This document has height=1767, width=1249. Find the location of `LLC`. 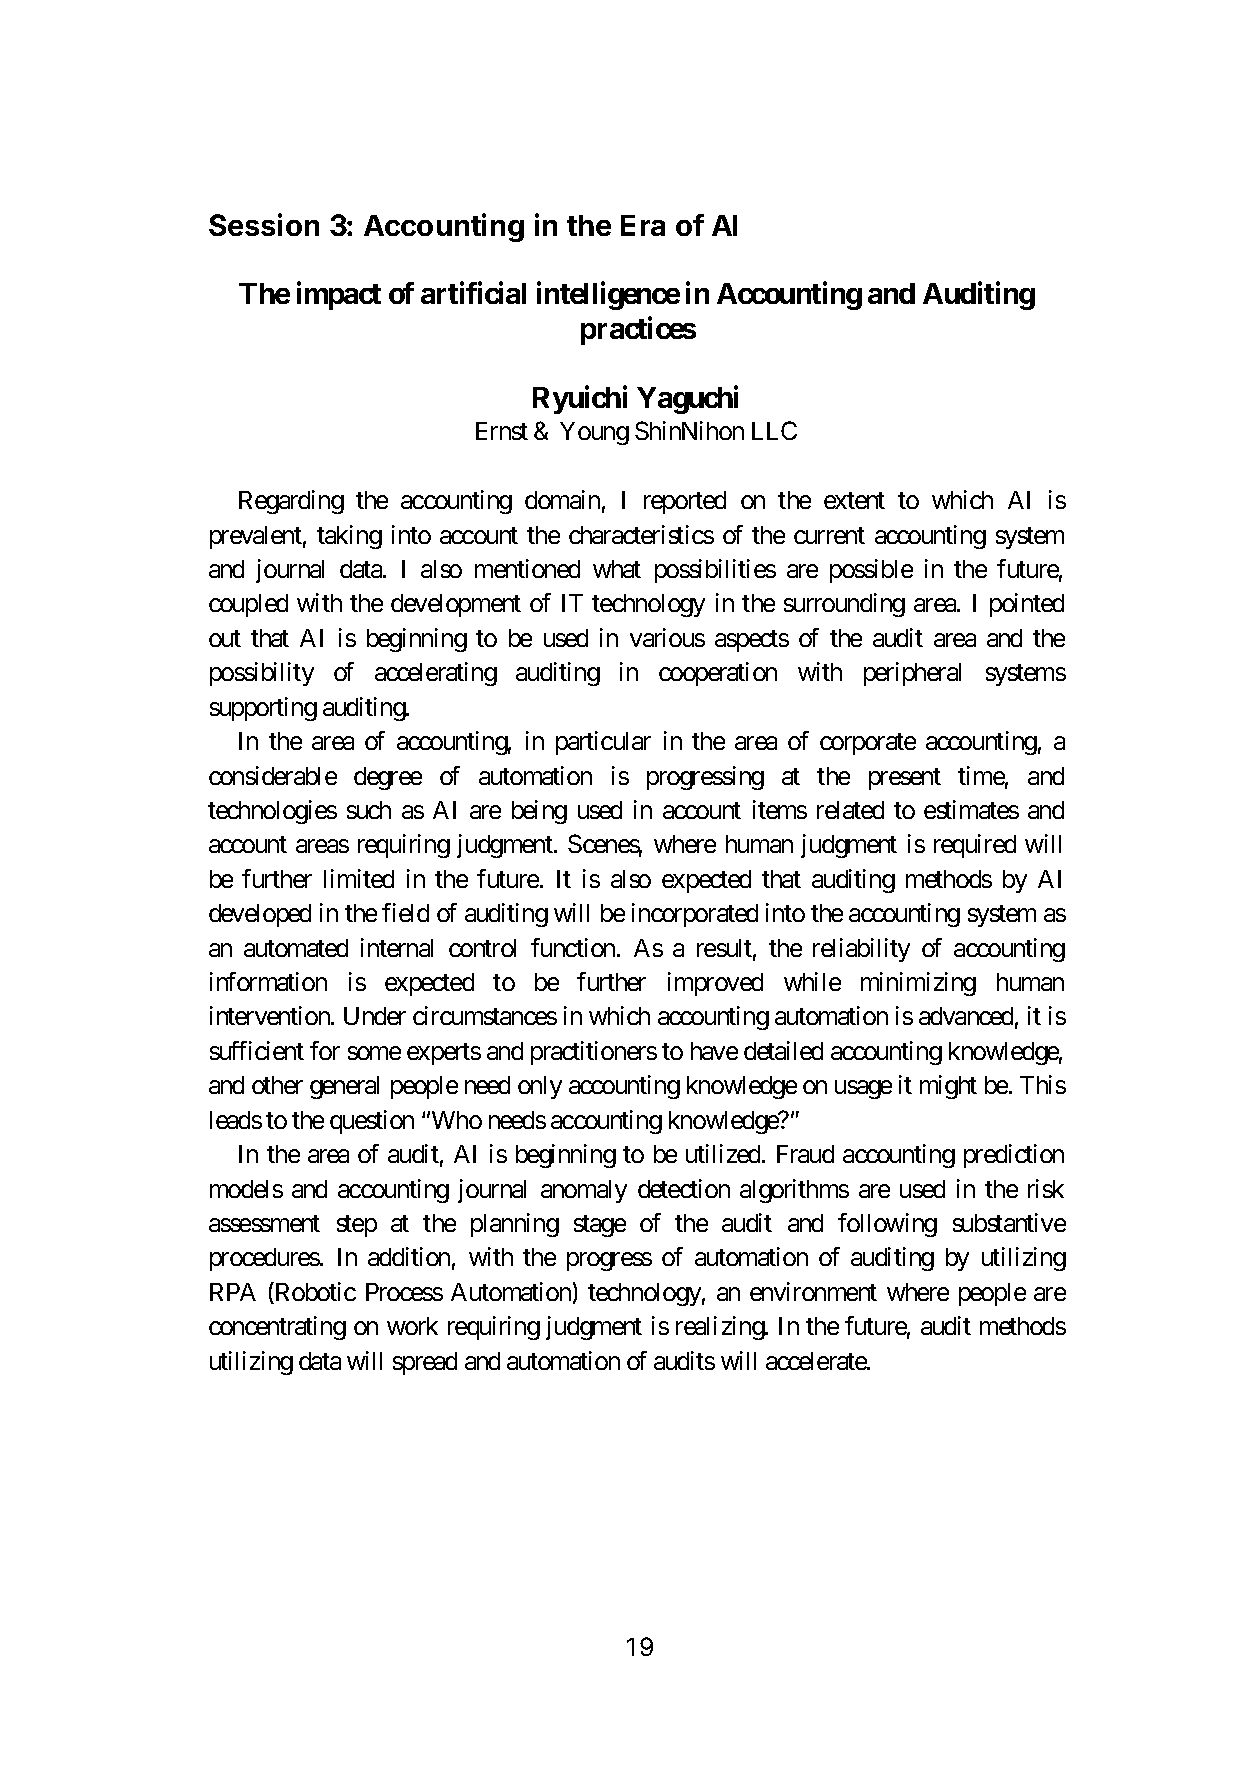

LLC is located at coordinates (774, 430).
